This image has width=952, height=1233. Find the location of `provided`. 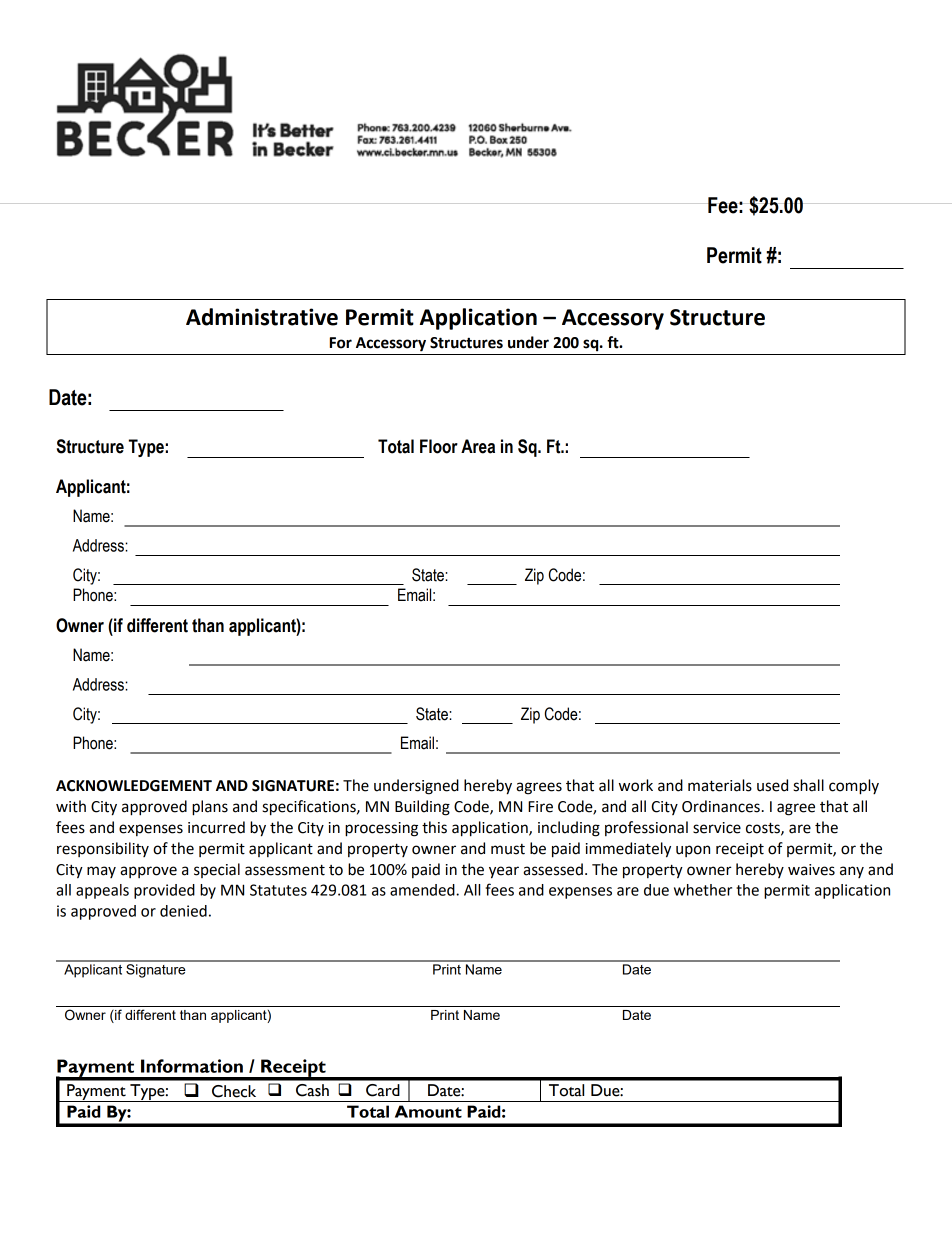

provided is located at coordinates (164, 891).
